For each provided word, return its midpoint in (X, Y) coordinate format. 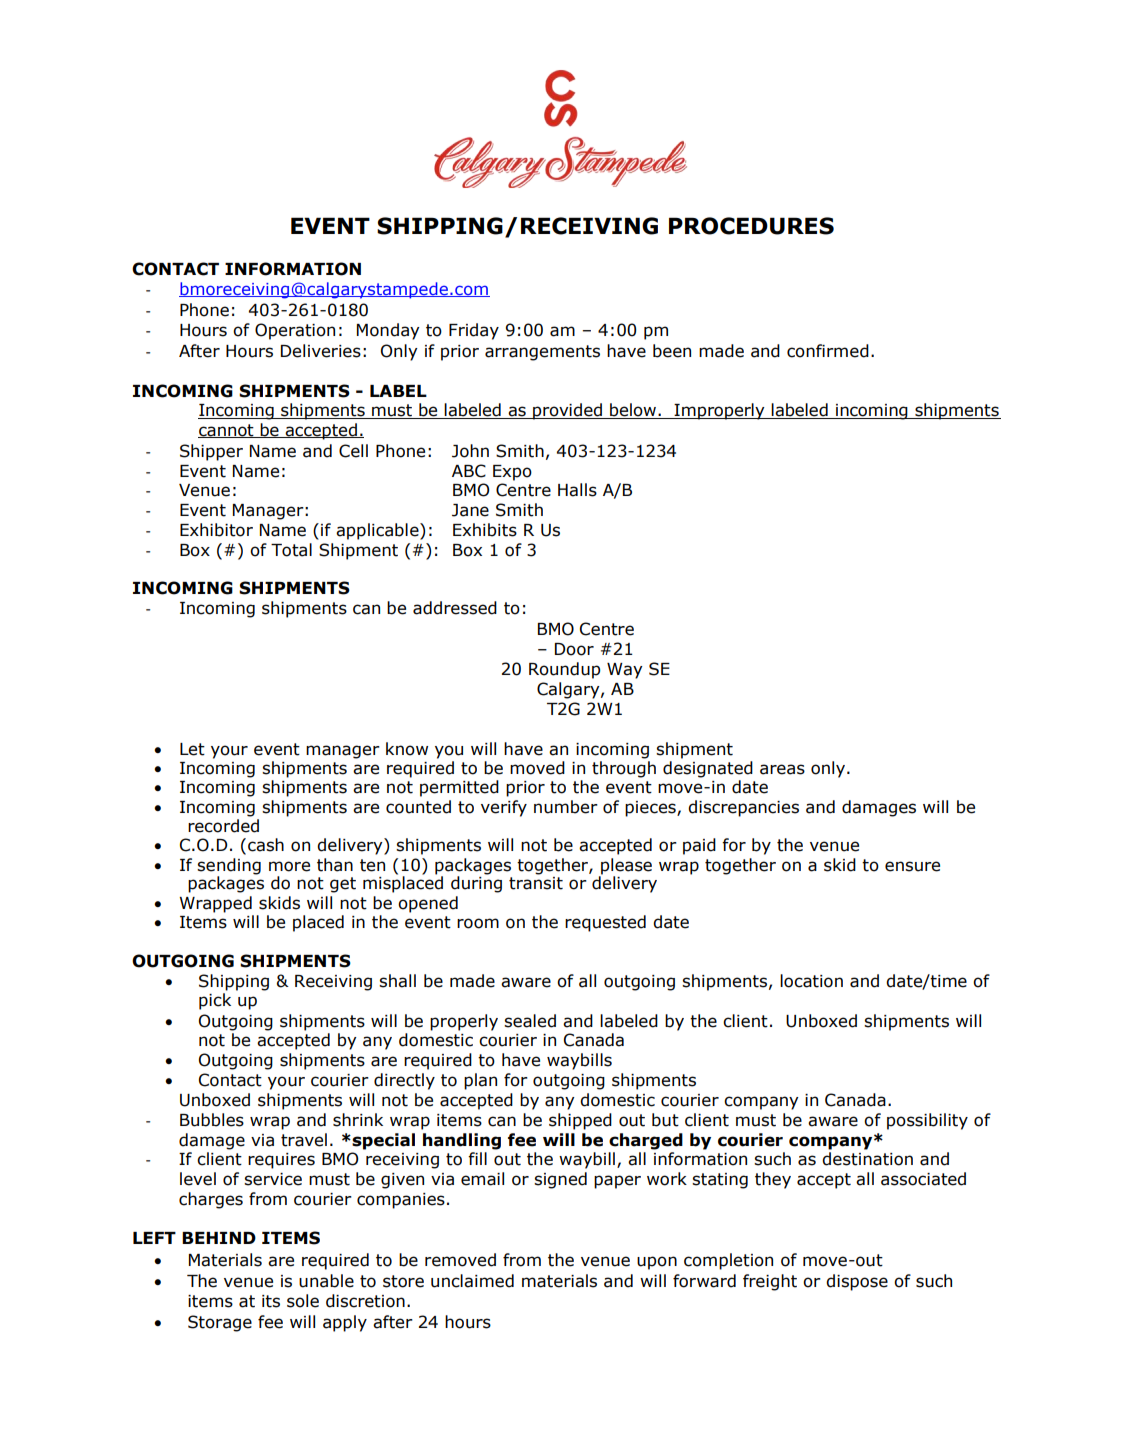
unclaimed (472, 1281)
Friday (474, 331)
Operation (295, 331)
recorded (223, 826)
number (566, 807)
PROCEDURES (751, 226)
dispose (857, 1282)
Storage (220, 1323)
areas (782, 769)
